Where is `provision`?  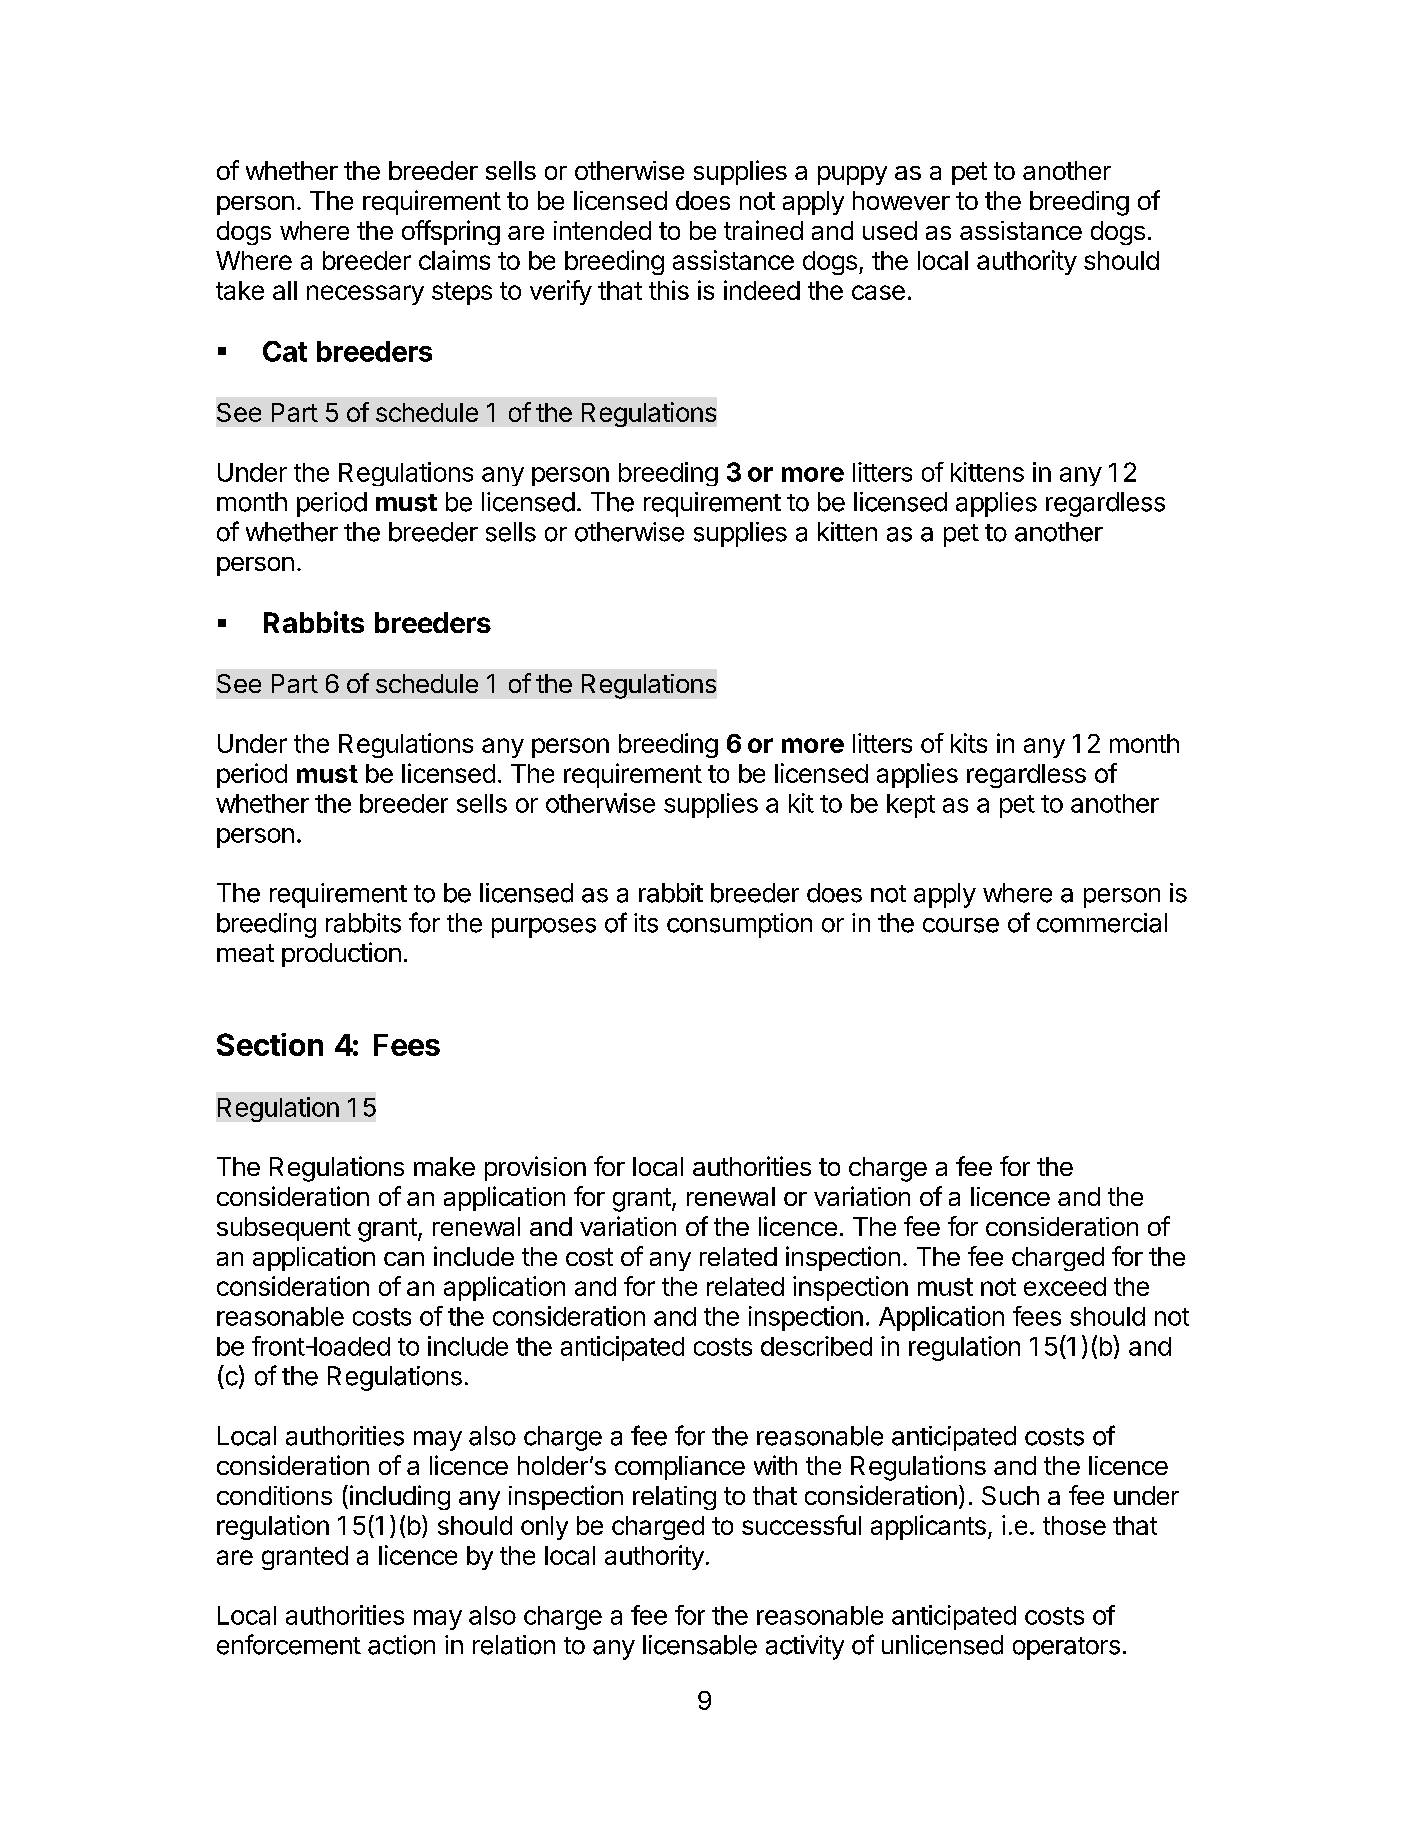
provision is located at coordinates (535, 1168).
